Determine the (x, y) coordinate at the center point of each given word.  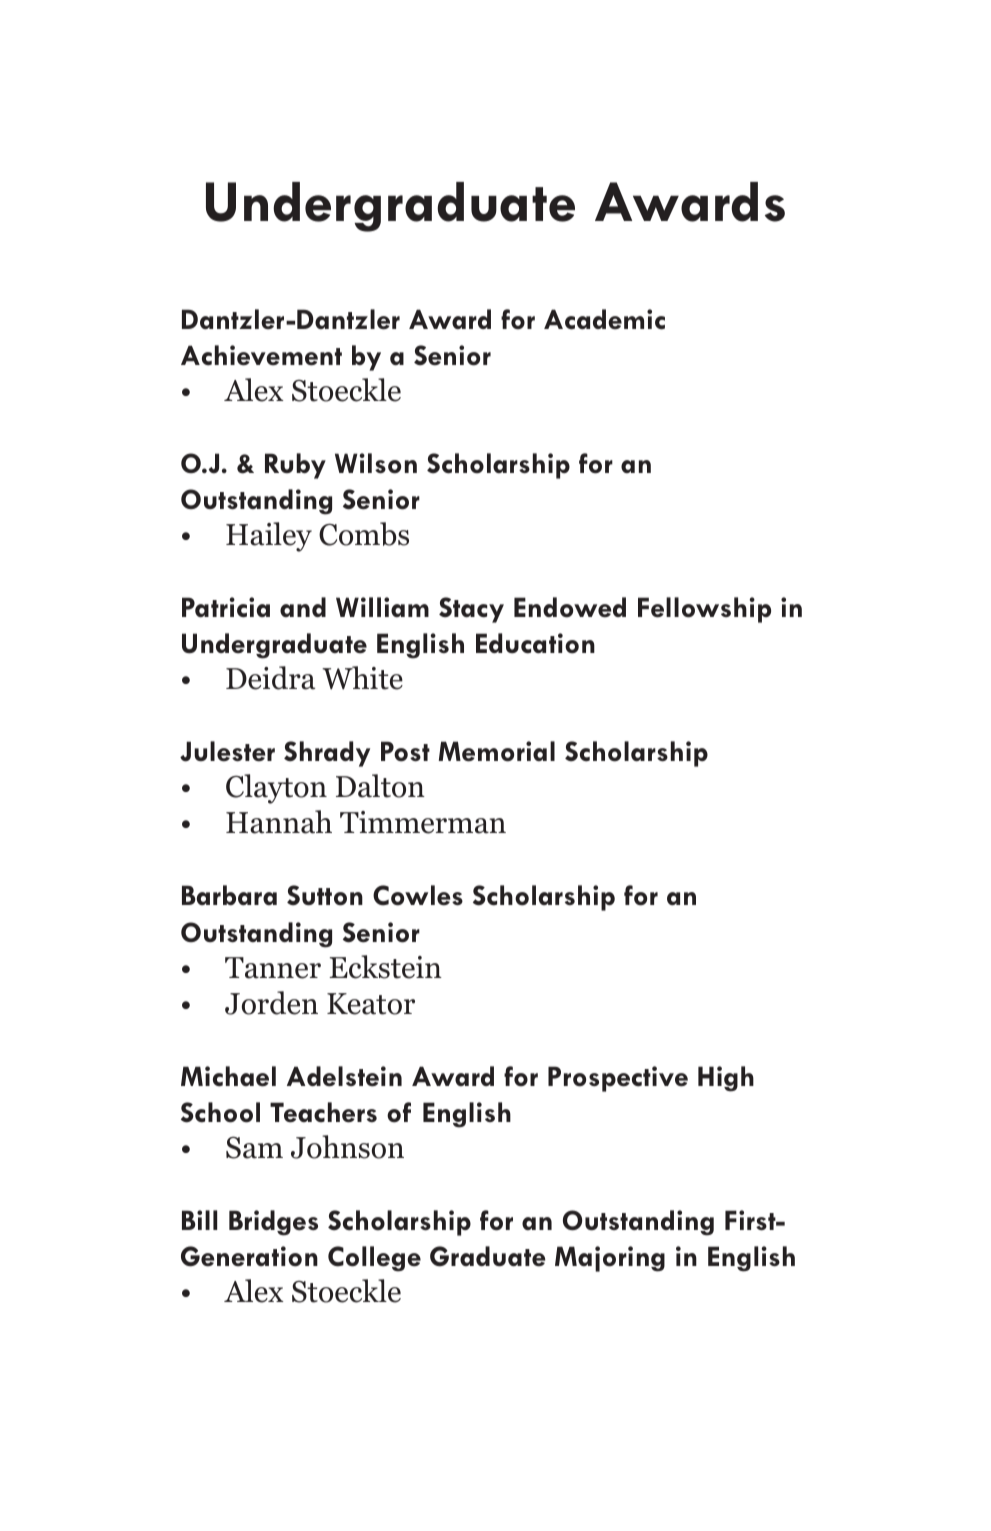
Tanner (273, 968)
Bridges (273, 1223)
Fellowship (704, 610)
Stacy (471, 610)
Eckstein (385, 967)
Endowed (570, 607)
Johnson (347, 1147)
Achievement (261, 355)
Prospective (618, 1079)
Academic (604, 319)
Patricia (226, 607)
